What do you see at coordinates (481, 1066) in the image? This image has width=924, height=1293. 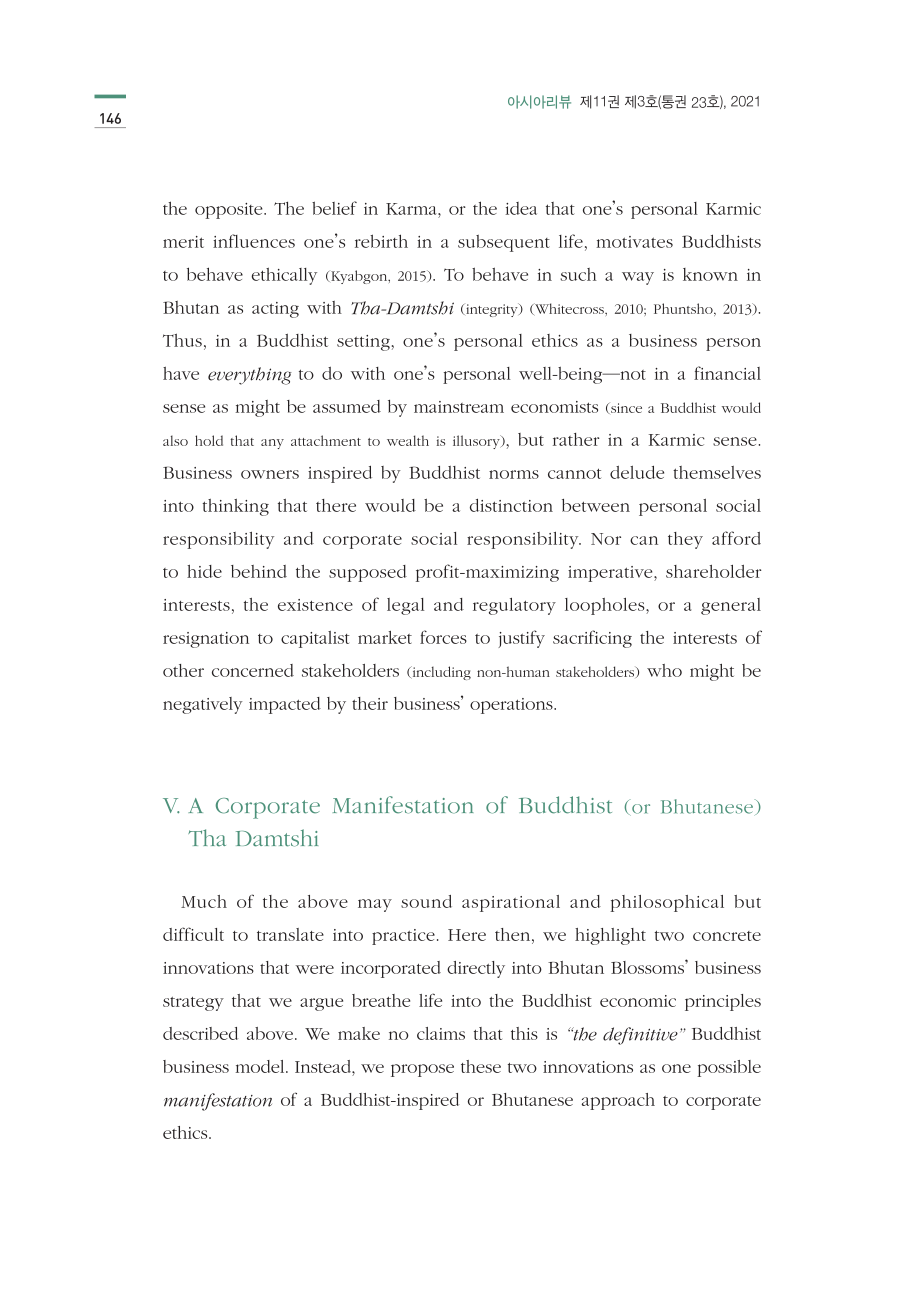 I see `these` at bounding box center [481, 1066].
